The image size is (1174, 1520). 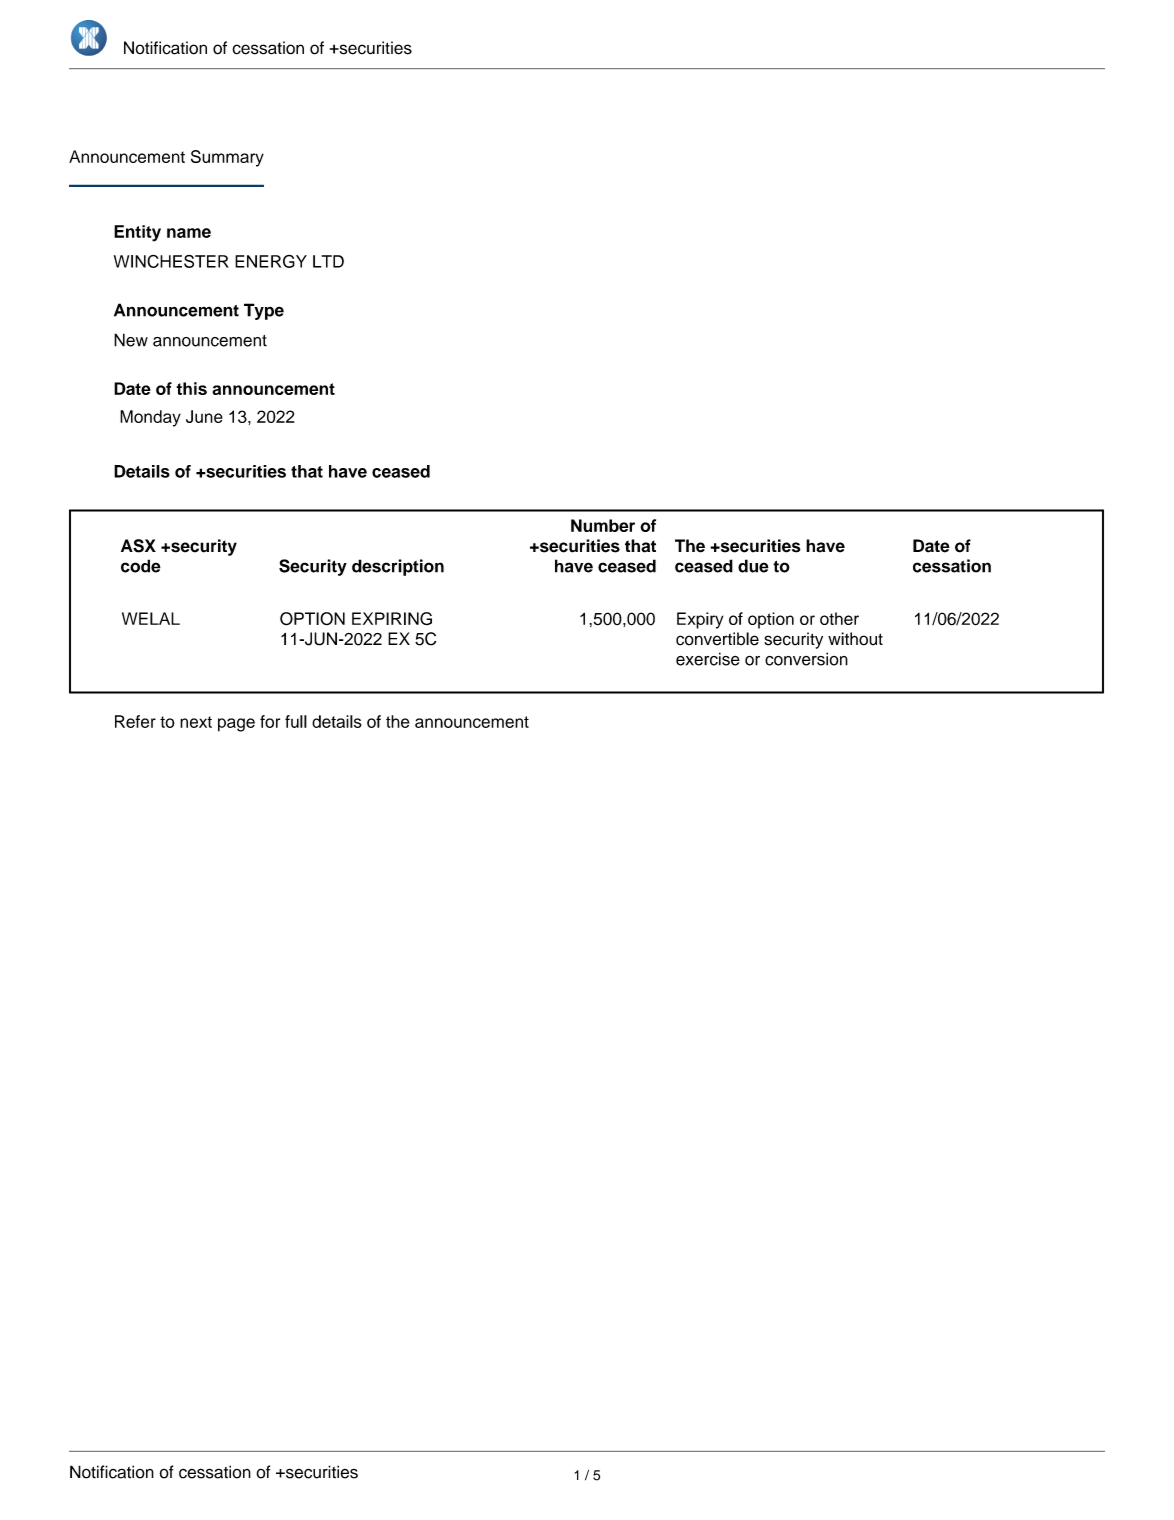 What do you see at coordinates (196, 722) in the screenshot?
I see `next` at bounding box center [196, 722].
